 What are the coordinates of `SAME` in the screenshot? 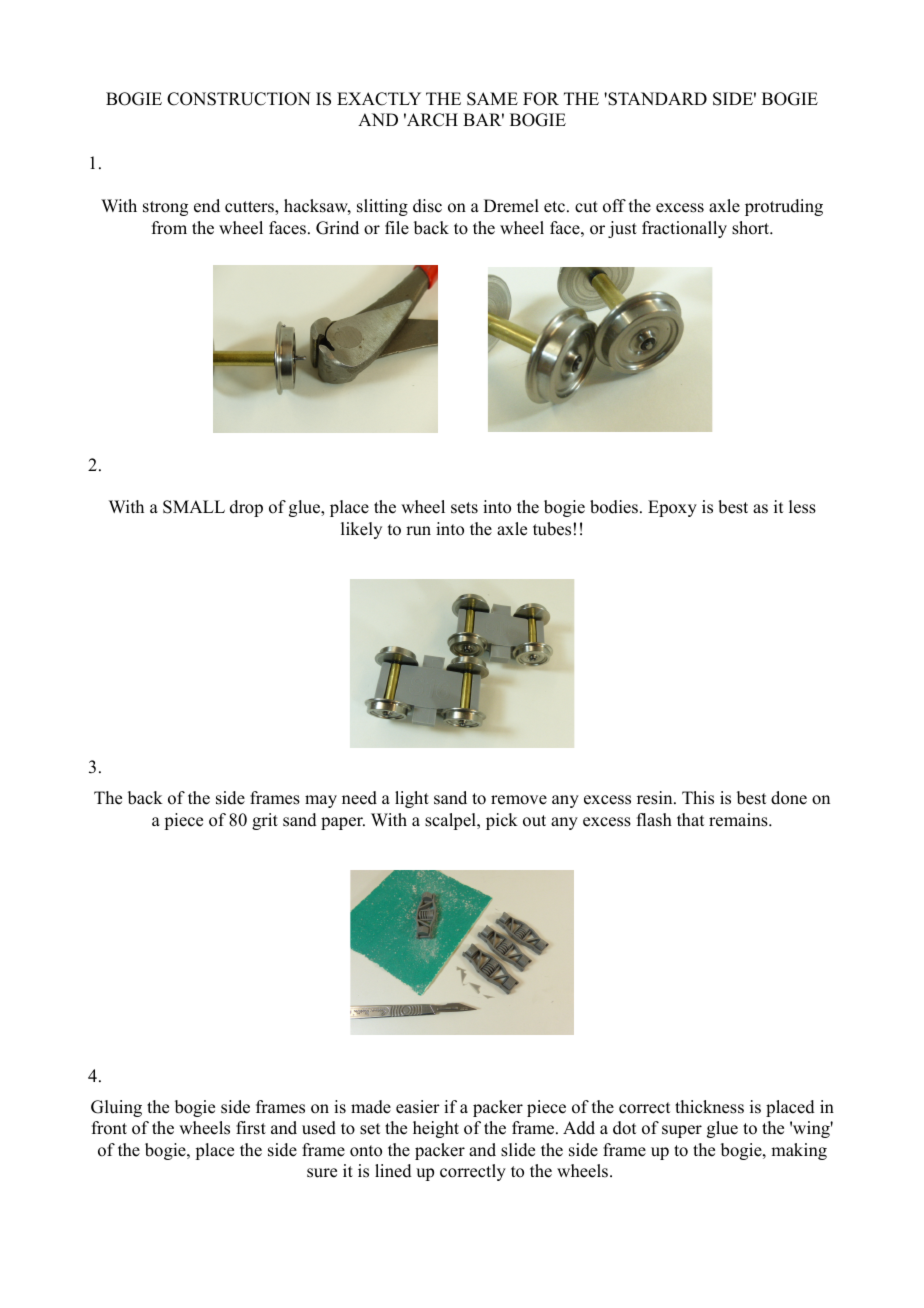 It's located at (492, 99).
